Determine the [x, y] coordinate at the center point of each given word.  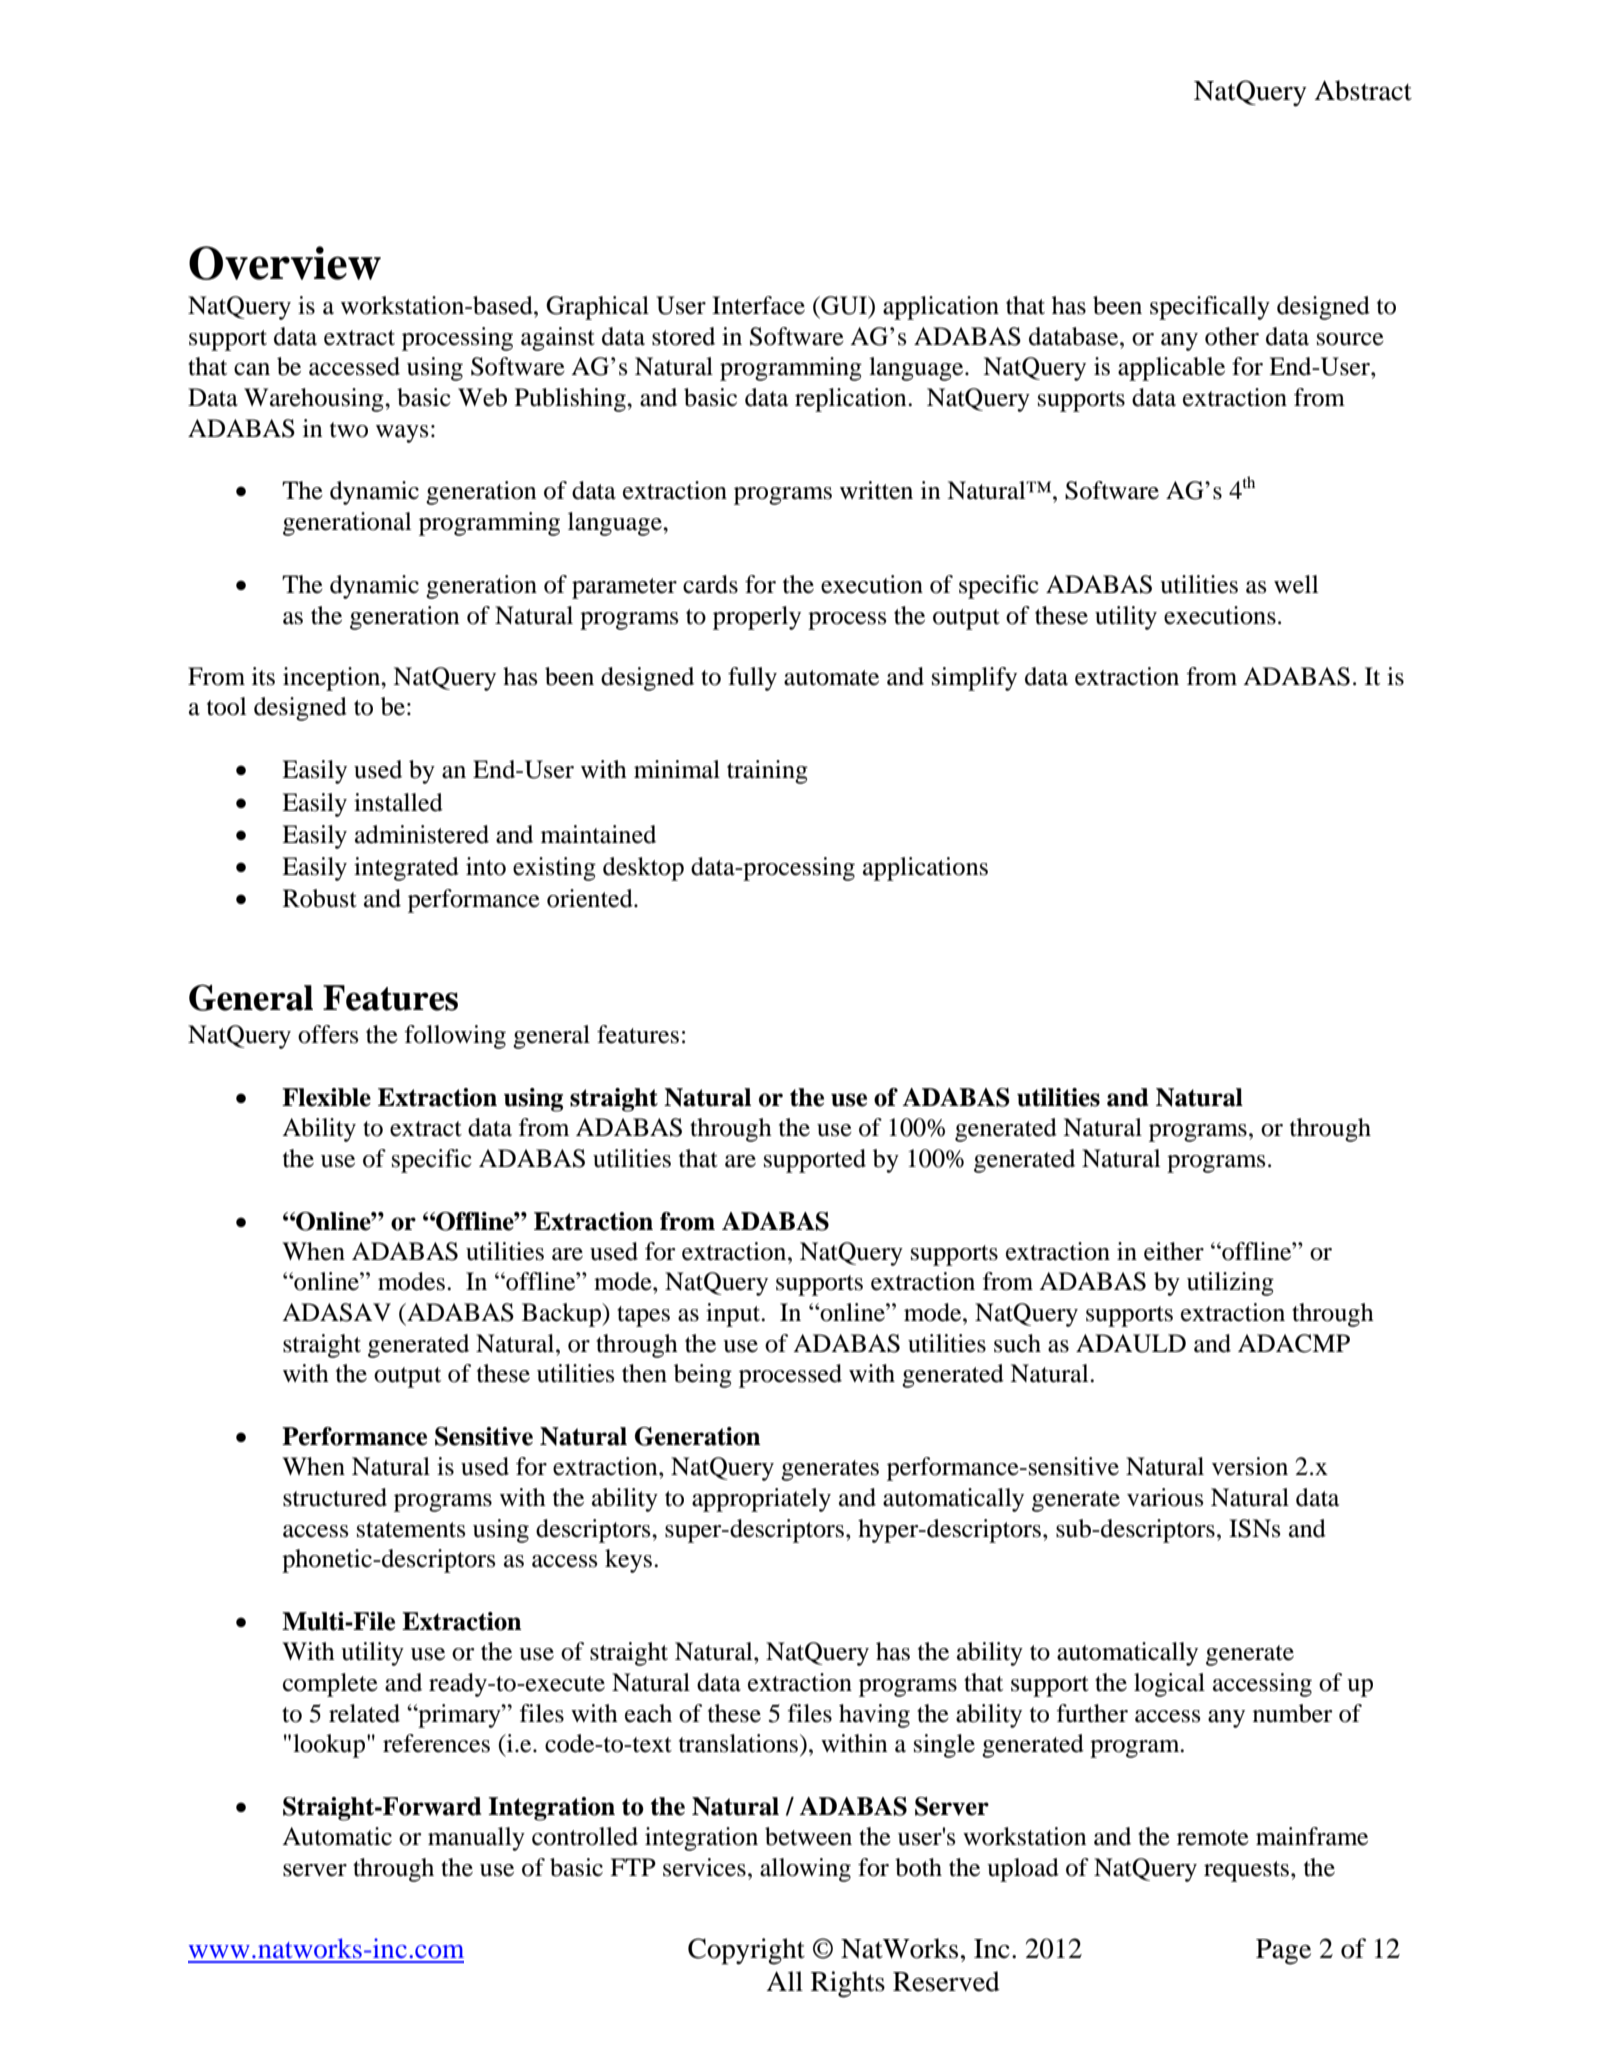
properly [757, 618]
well [1296, 584]
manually [476, 1839]
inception [333, 679]
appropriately [761, 1500]
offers [328, 1034]
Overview [285, 263]
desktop [643, 869]
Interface [758, 305]
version [1250, 1466]
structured [335, 1497]
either [1174, 1251]
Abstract [1363, 90]
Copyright [746, 1951]
